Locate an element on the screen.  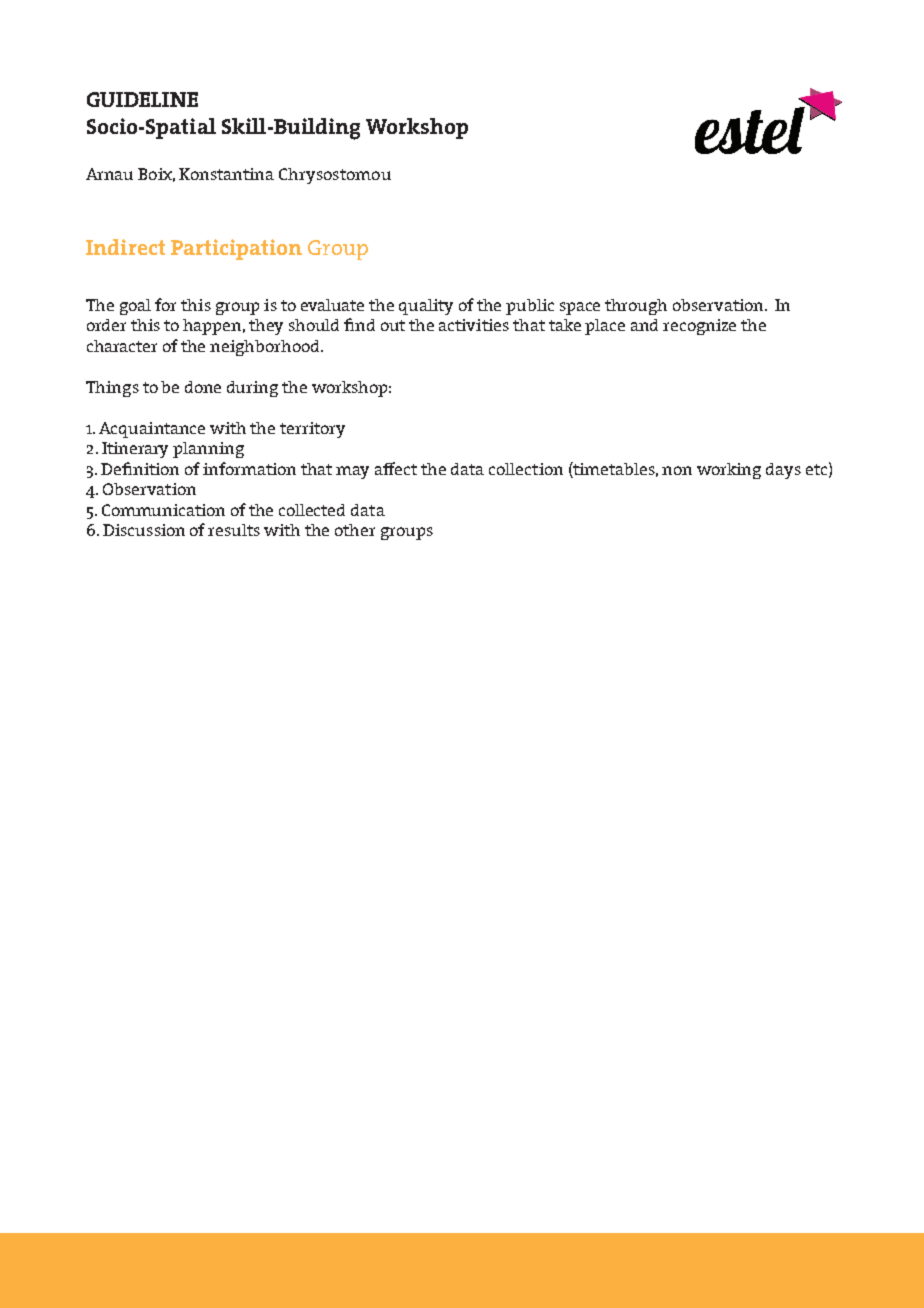
Participation is located at coordinates (236, 249).
